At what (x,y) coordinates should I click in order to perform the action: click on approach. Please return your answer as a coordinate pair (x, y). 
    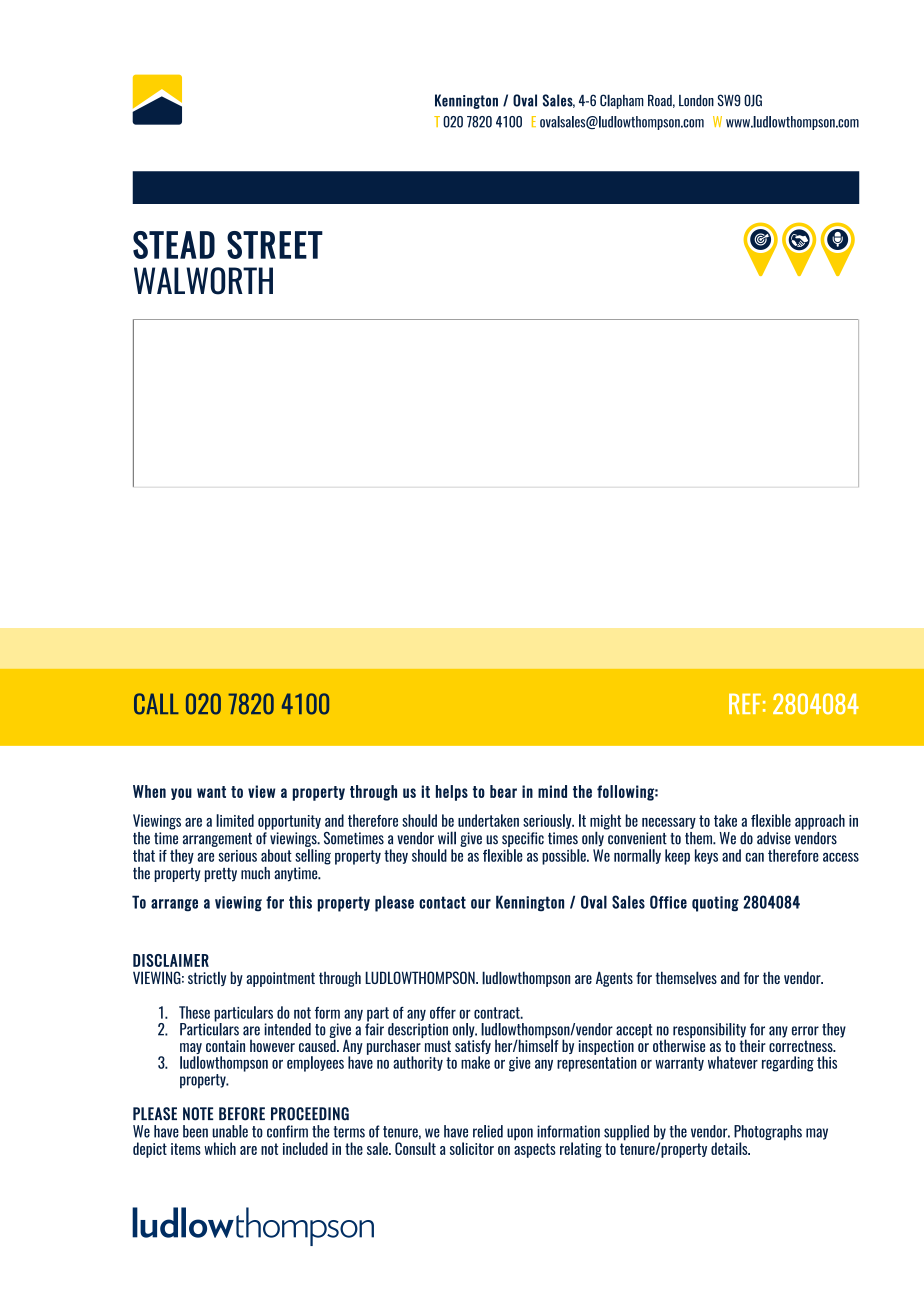
    Looking at the image, I should click on (820, 822).
